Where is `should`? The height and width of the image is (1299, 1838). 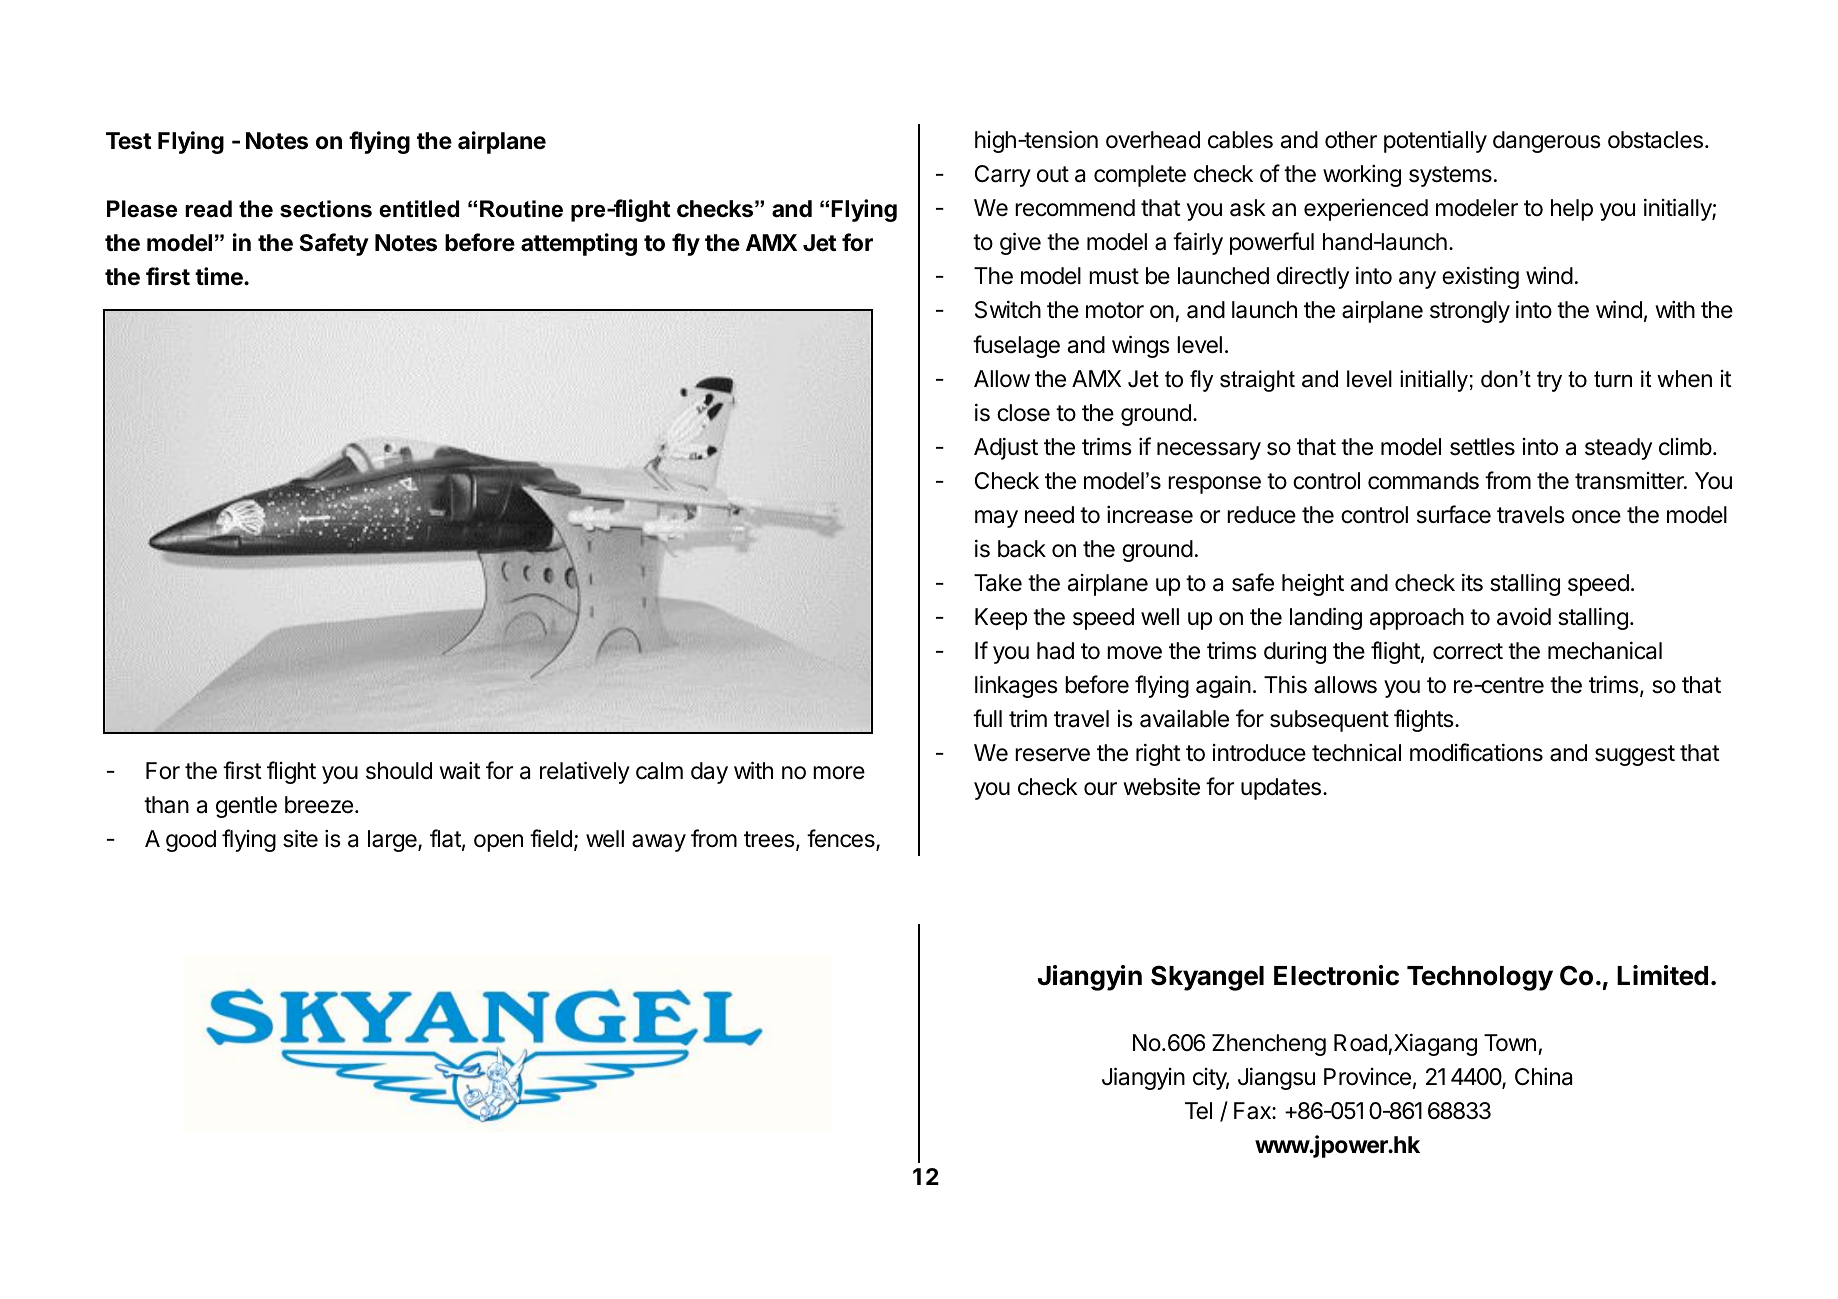
should is located at coordinates (399, 771).
